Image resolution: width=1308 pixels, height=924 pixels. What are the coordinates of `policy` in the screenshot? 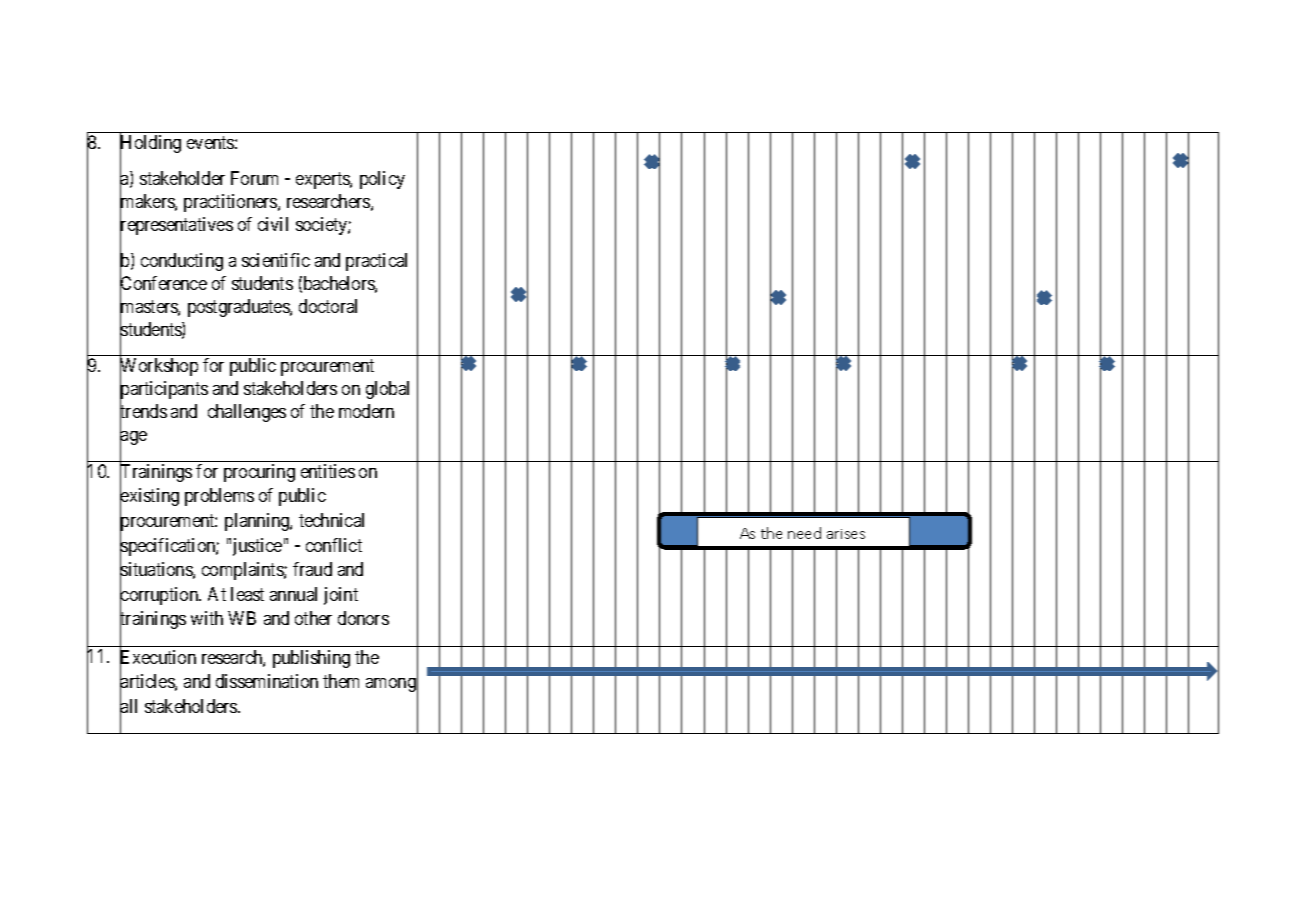 It's located at (382, 180).
